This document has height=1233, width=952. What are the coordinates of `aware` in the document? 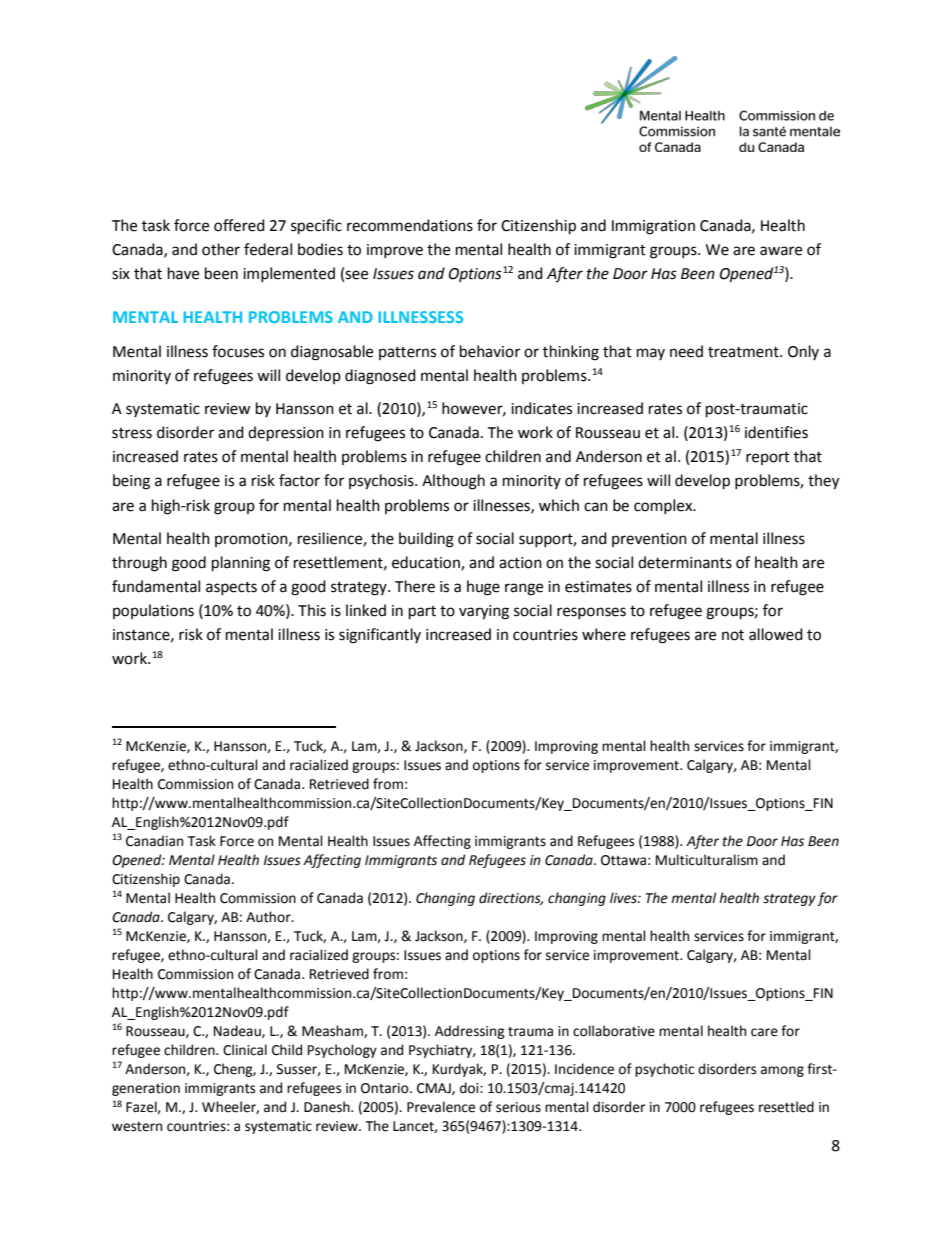 It's located at (781, 251).
